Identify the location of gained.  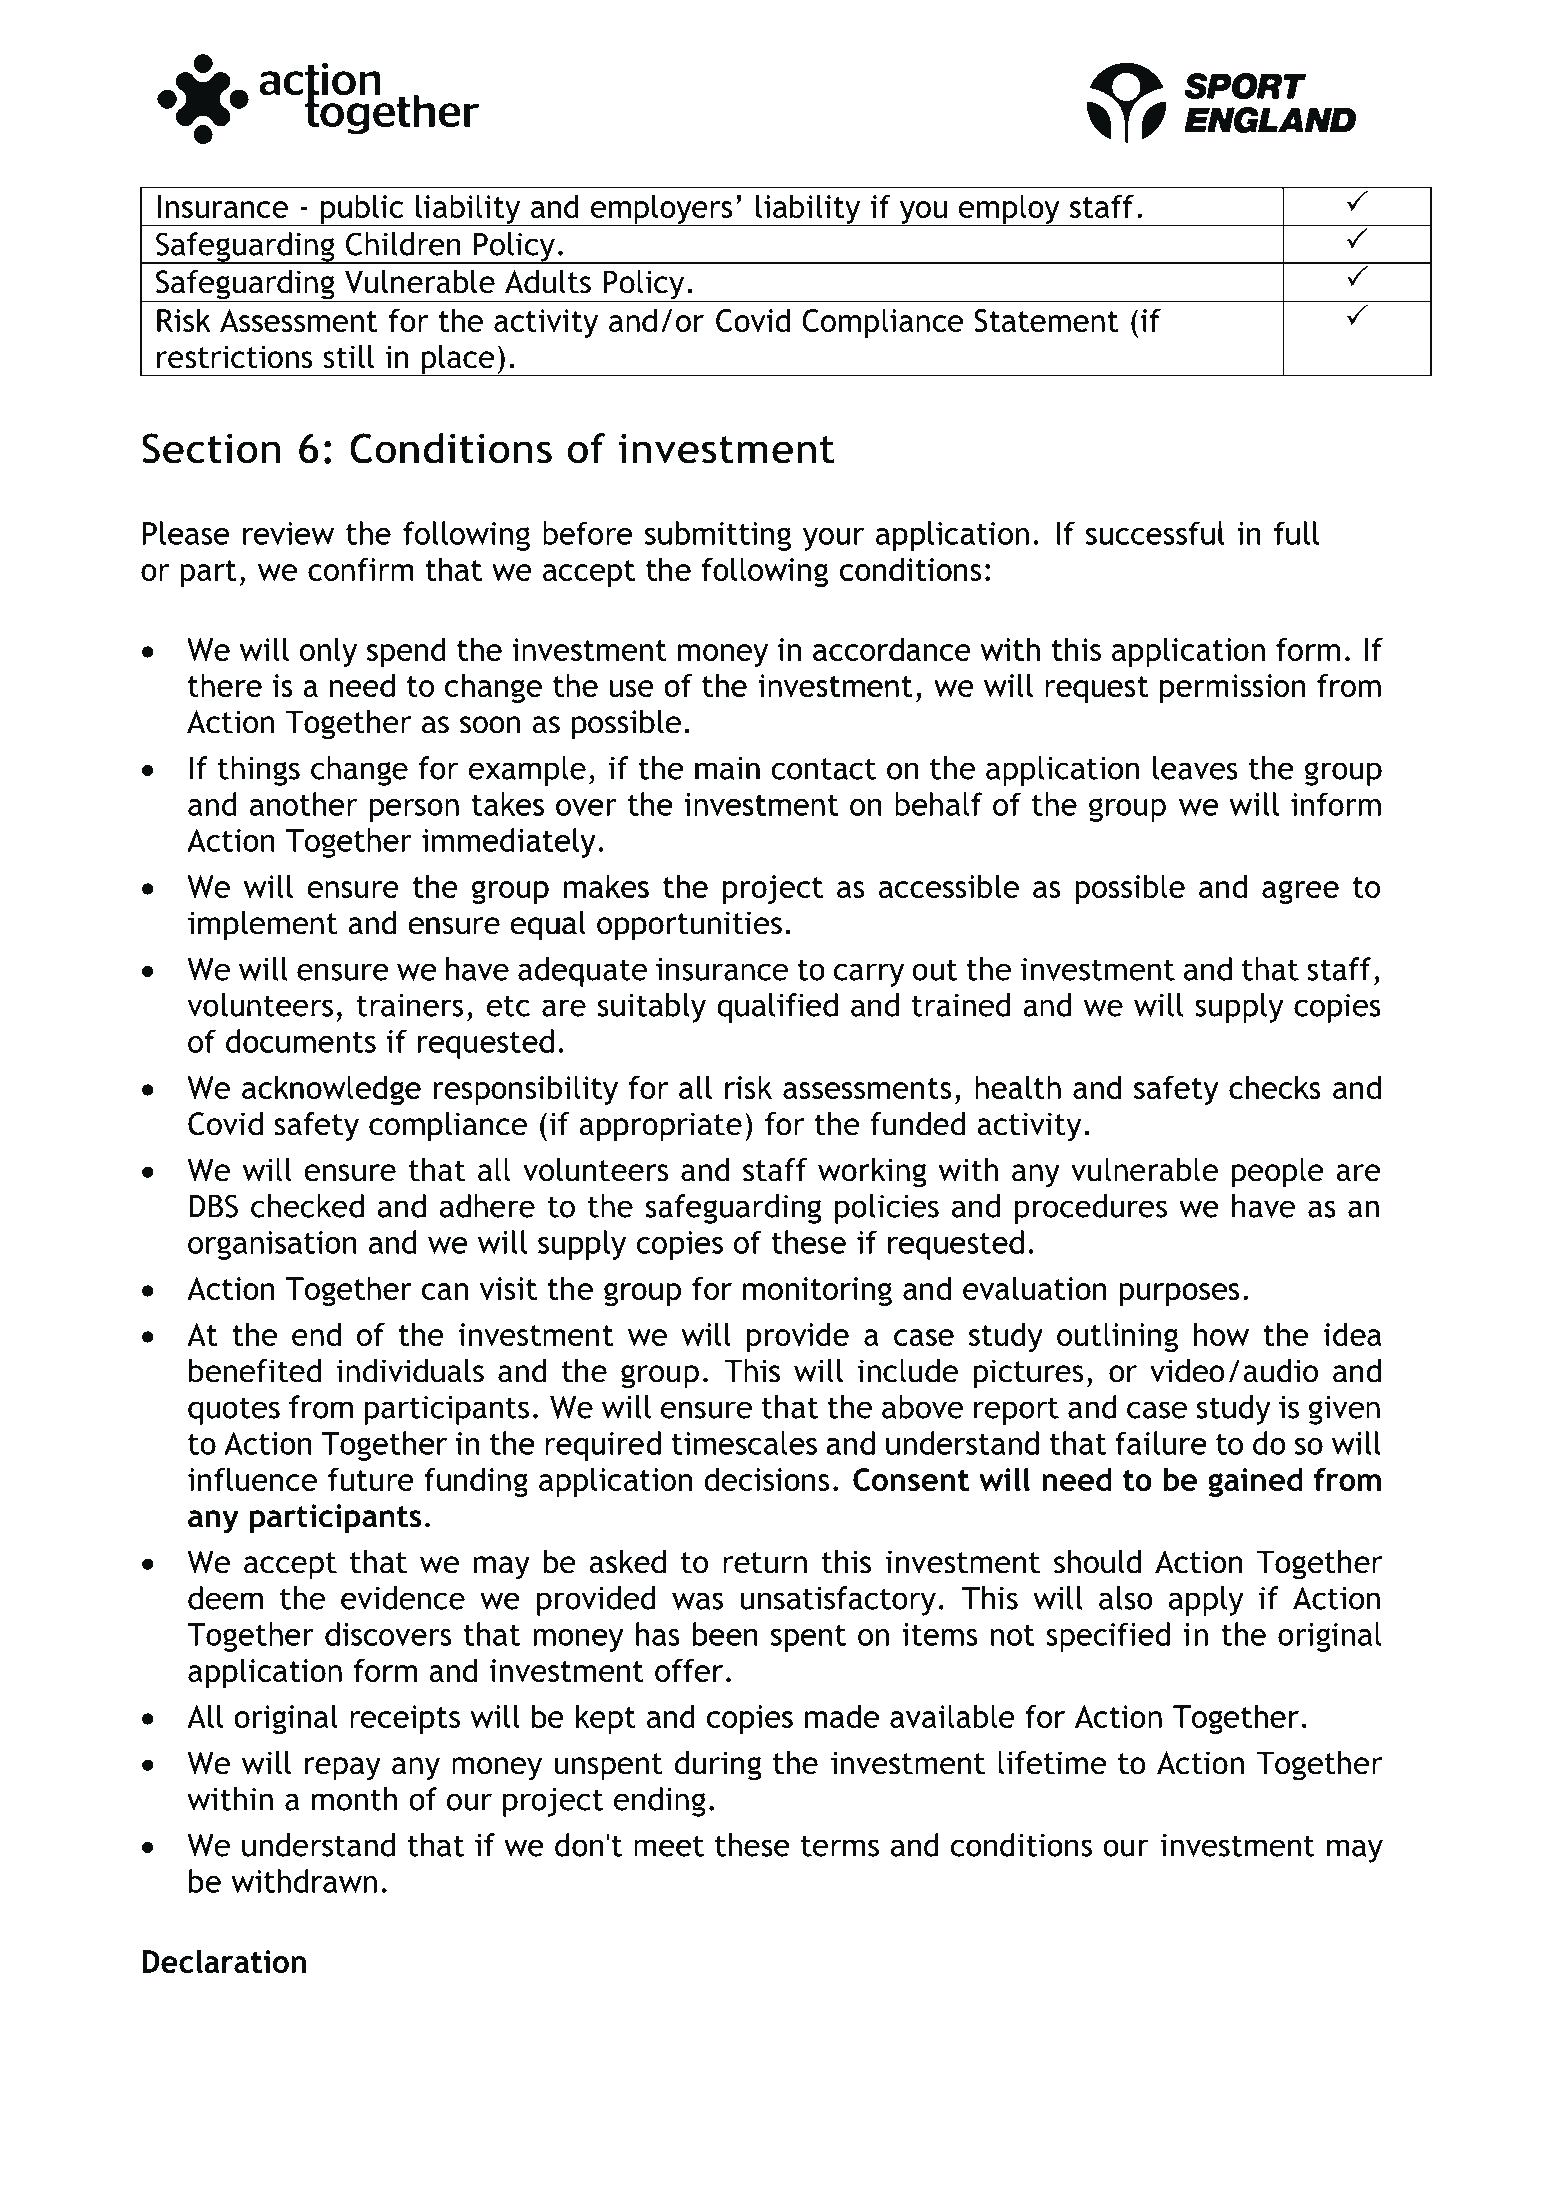
(1255, 1482).
